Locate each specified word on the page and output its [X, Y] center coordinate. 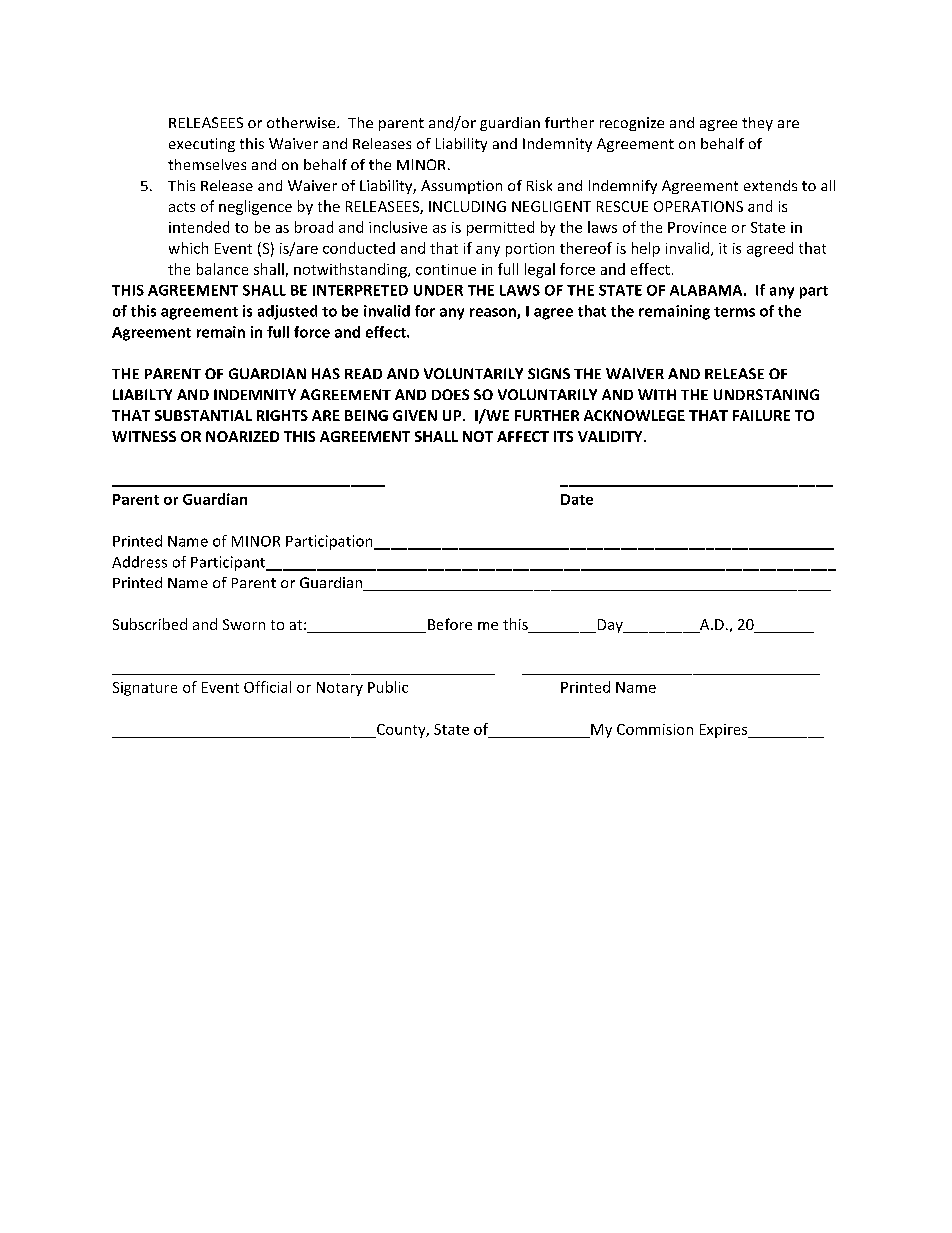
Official [267, 687]
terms [734, 312]
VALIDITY [611, 436]
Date [577, 499]
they [757, 124]
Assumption [461, 187]
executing [202, 145]
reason [494, 313]
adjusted [287, 312]
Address [139, 562]
